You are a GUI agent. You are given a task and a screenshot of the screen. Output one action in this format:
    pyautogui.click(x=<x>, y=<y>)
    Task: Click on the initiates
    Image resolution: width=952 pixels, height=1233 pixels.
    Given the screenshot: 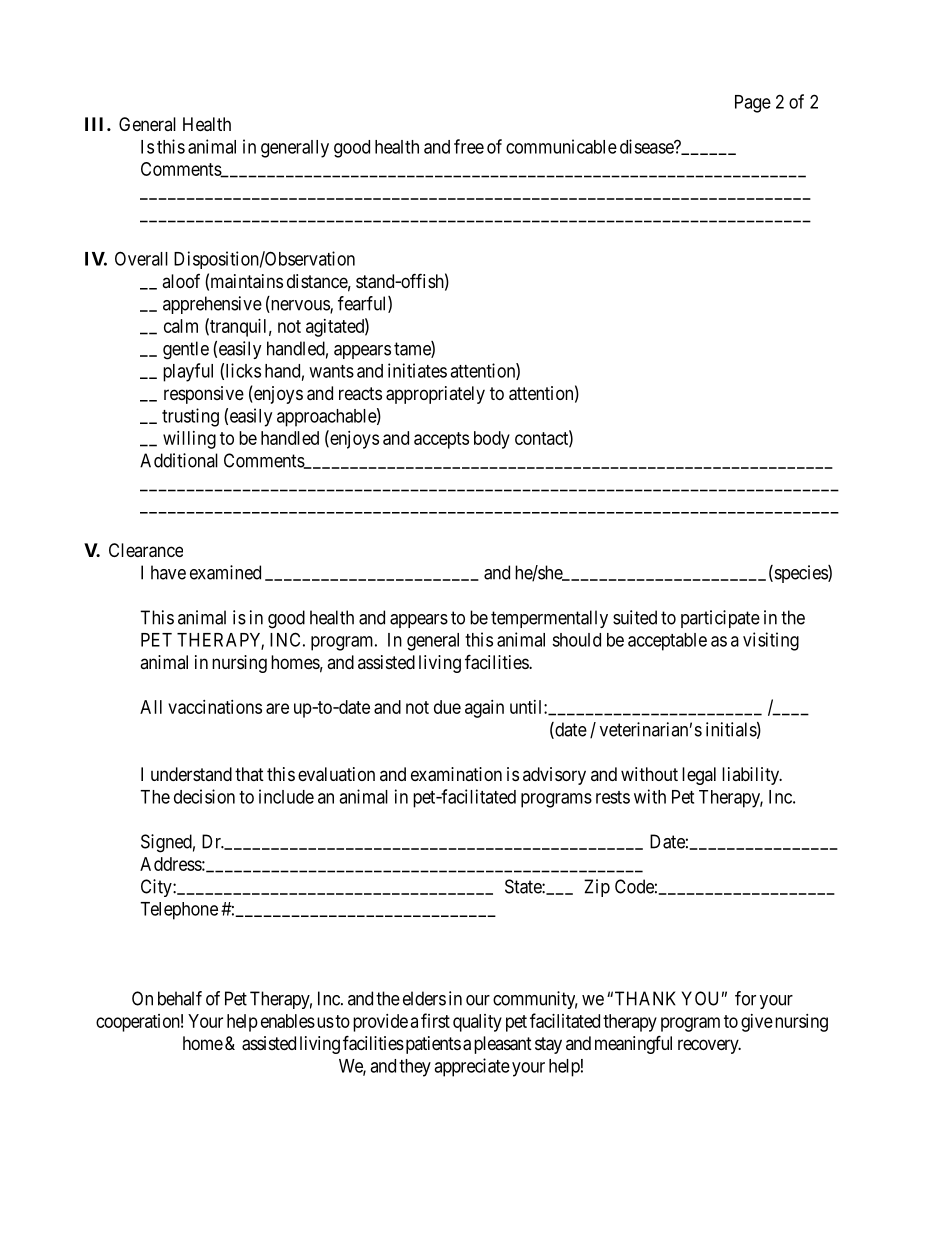 What is the action you would take?
    pyautogui.click(x=417, y=370)
